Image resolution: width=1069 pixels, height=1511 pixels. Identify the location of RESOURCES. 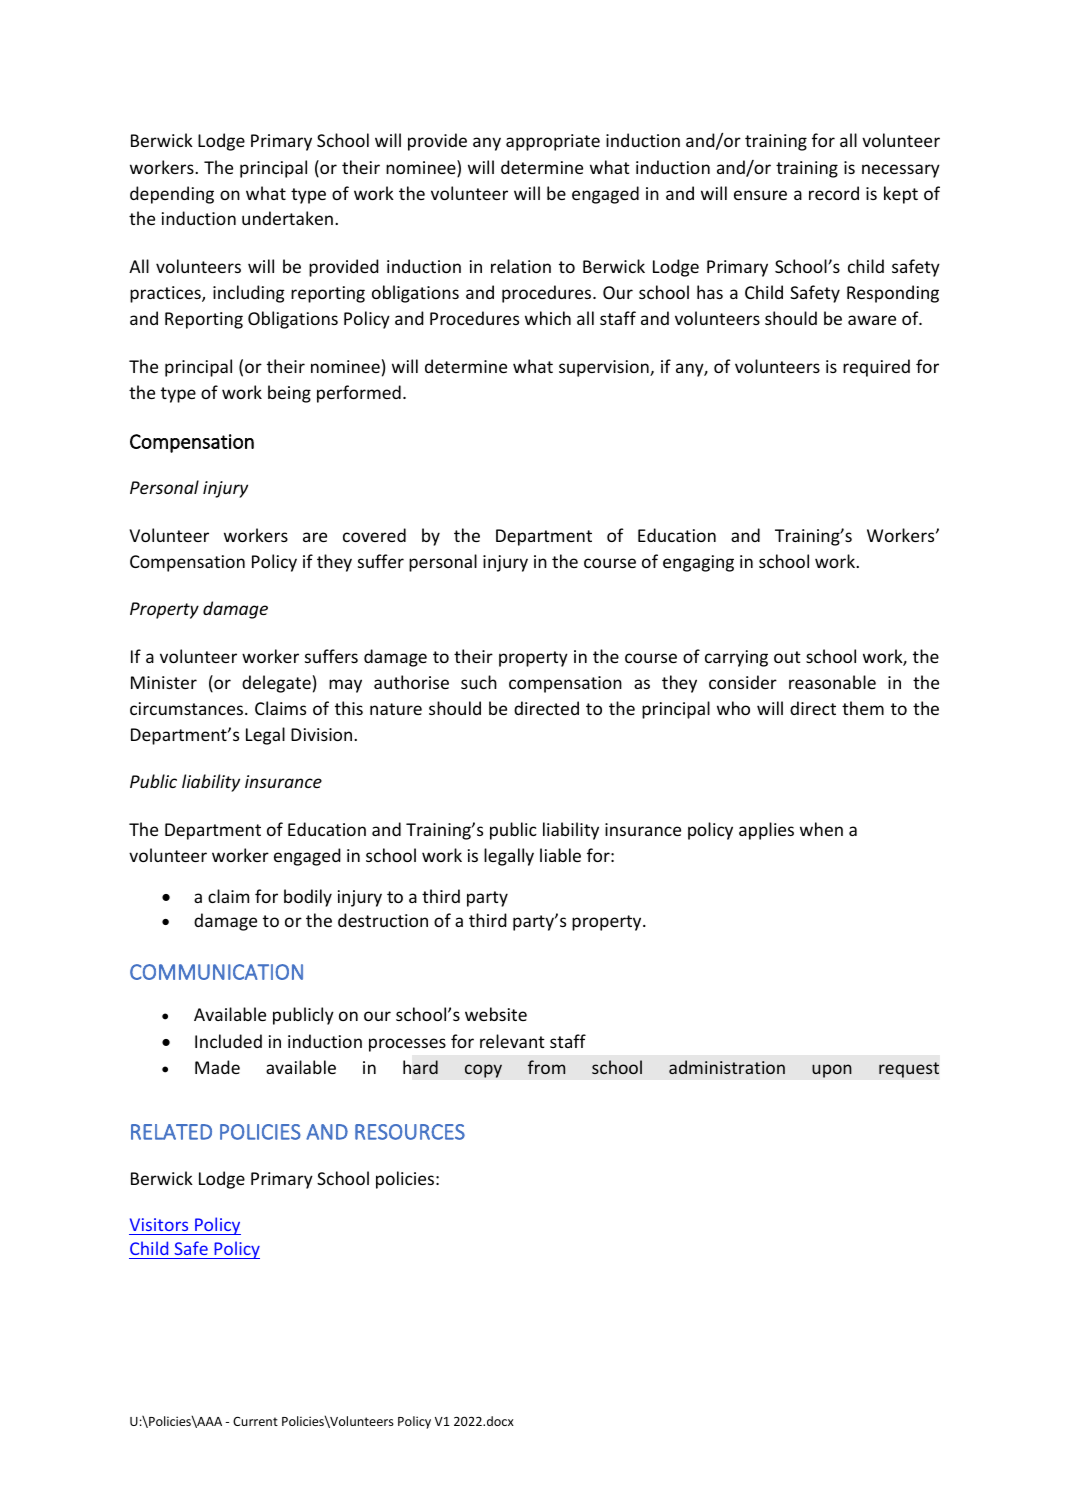
(410, 1132).
